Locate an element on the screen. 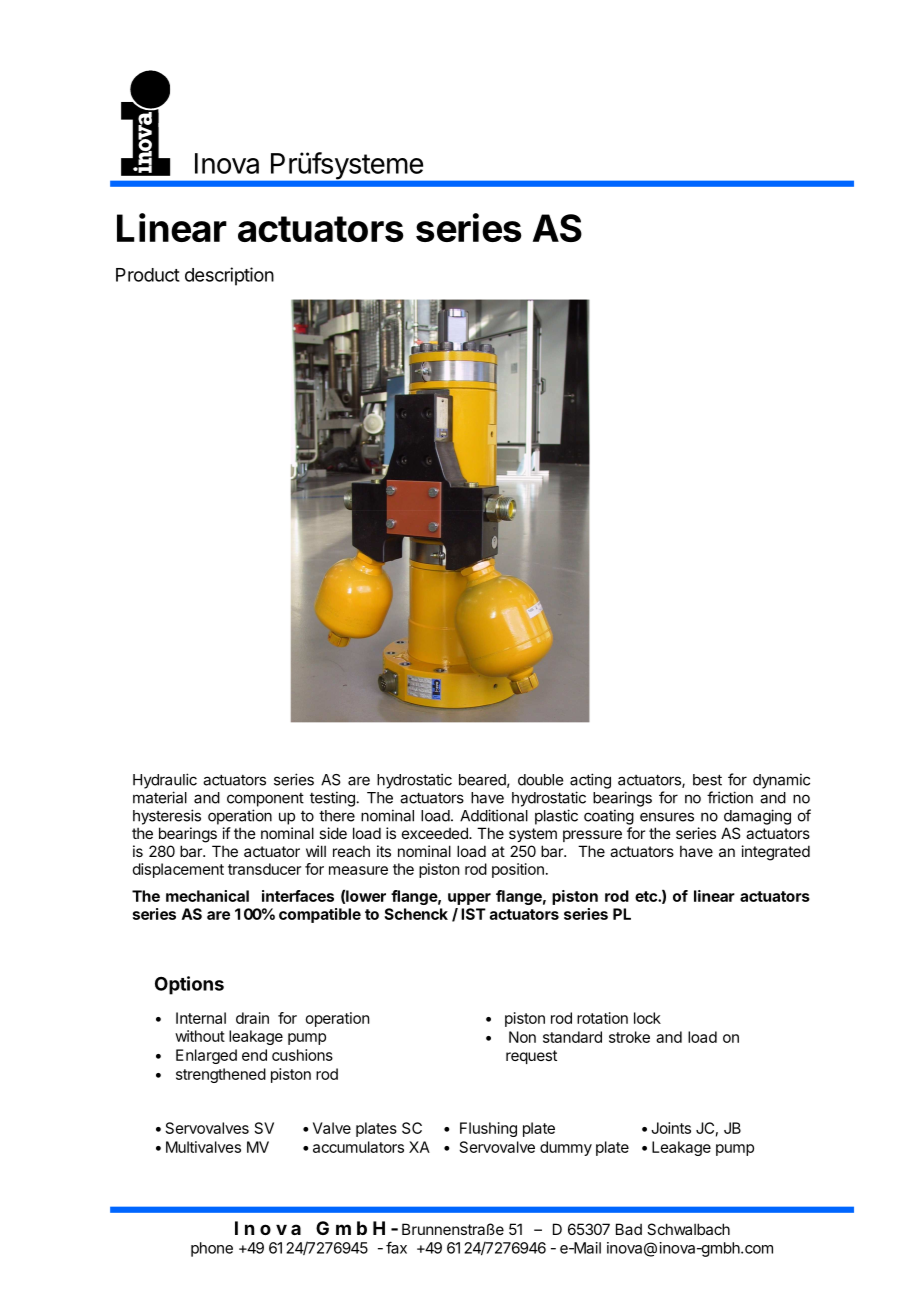  friction is located at coordinates (730, 797).
